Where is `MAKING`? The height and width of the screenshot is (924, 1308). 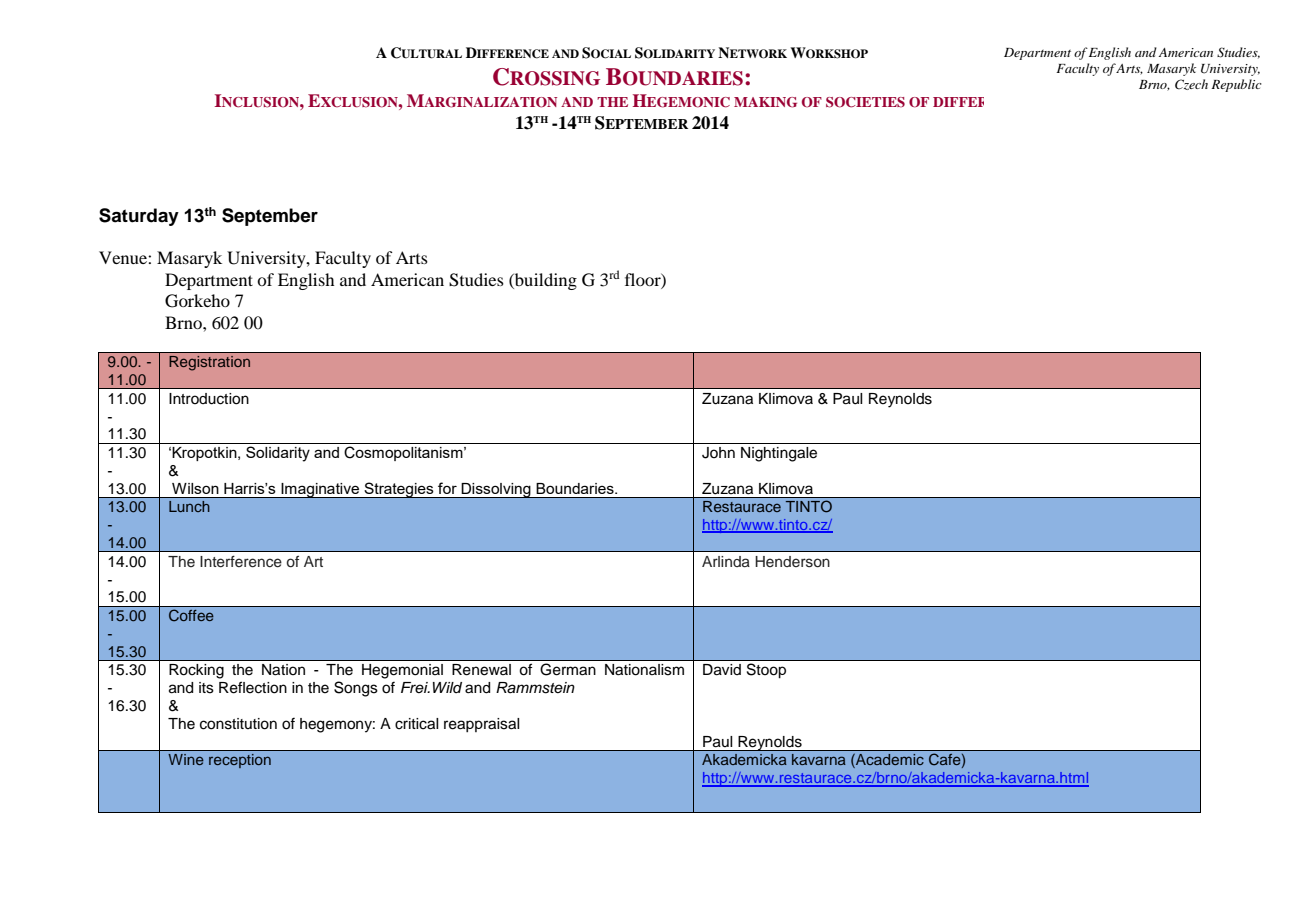 MAKING is located at coordinates (765, 102).
